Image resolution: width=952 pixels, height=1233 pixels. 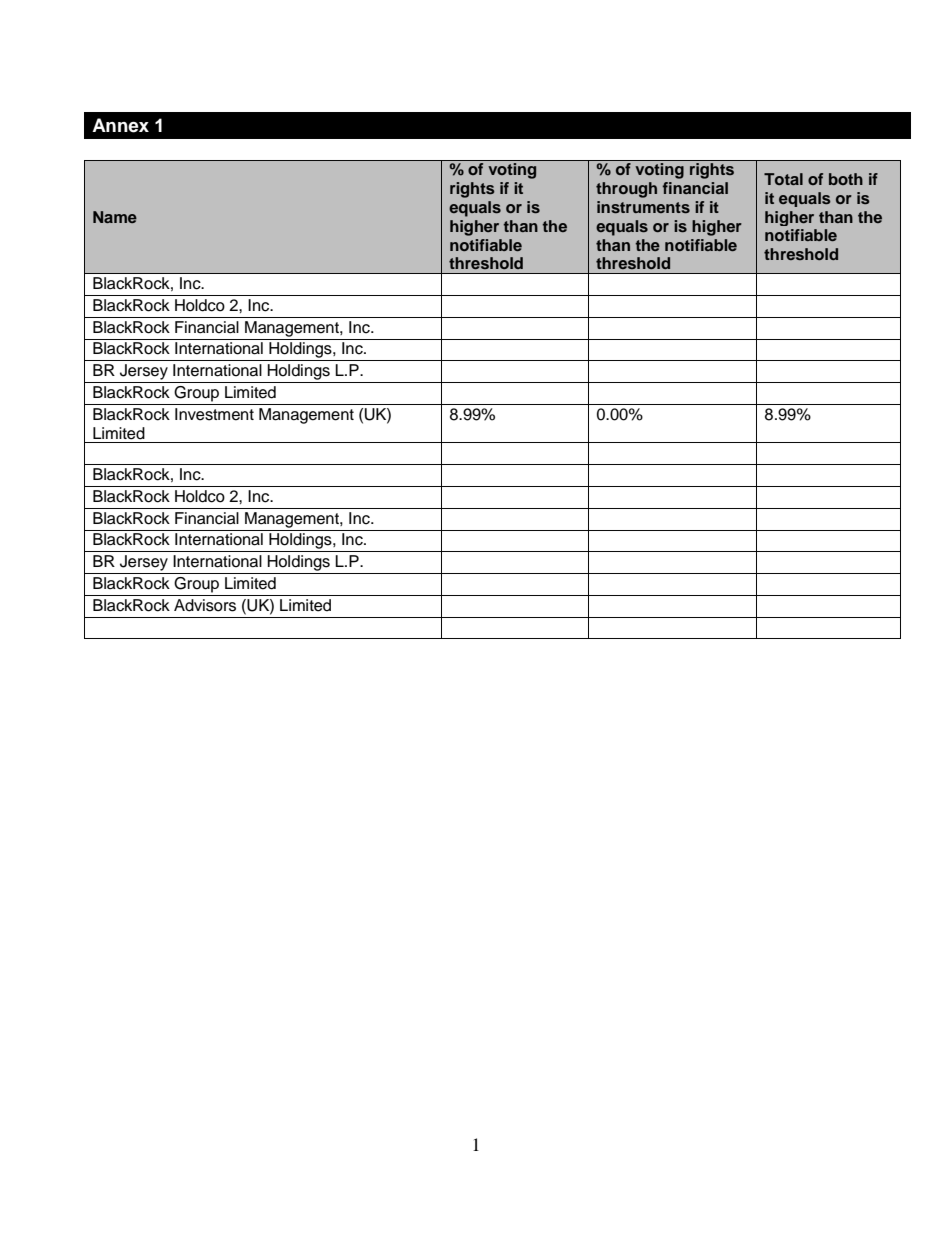 What do you see at coordinates (643, 207) in the page?
I see `instruments` at bounding box center [643, 207].
